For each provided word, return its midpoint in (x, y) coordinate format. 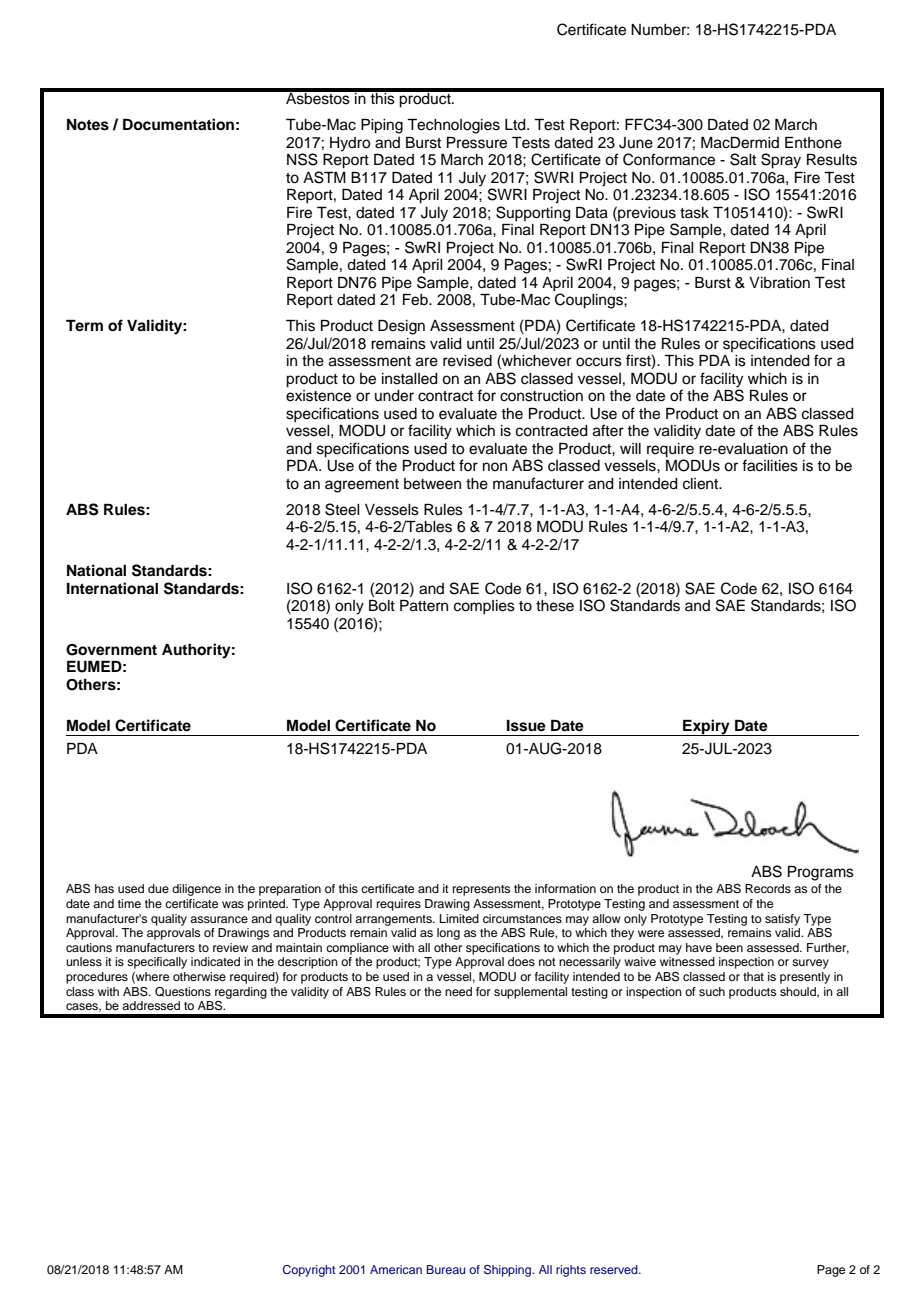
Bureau (446, 1269)
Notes (88, 125)
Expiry (706, 727)
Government (111, 650)
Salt (743, 159)
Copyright (309, 1271)
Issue (526, 726)
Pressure (477, 143)
